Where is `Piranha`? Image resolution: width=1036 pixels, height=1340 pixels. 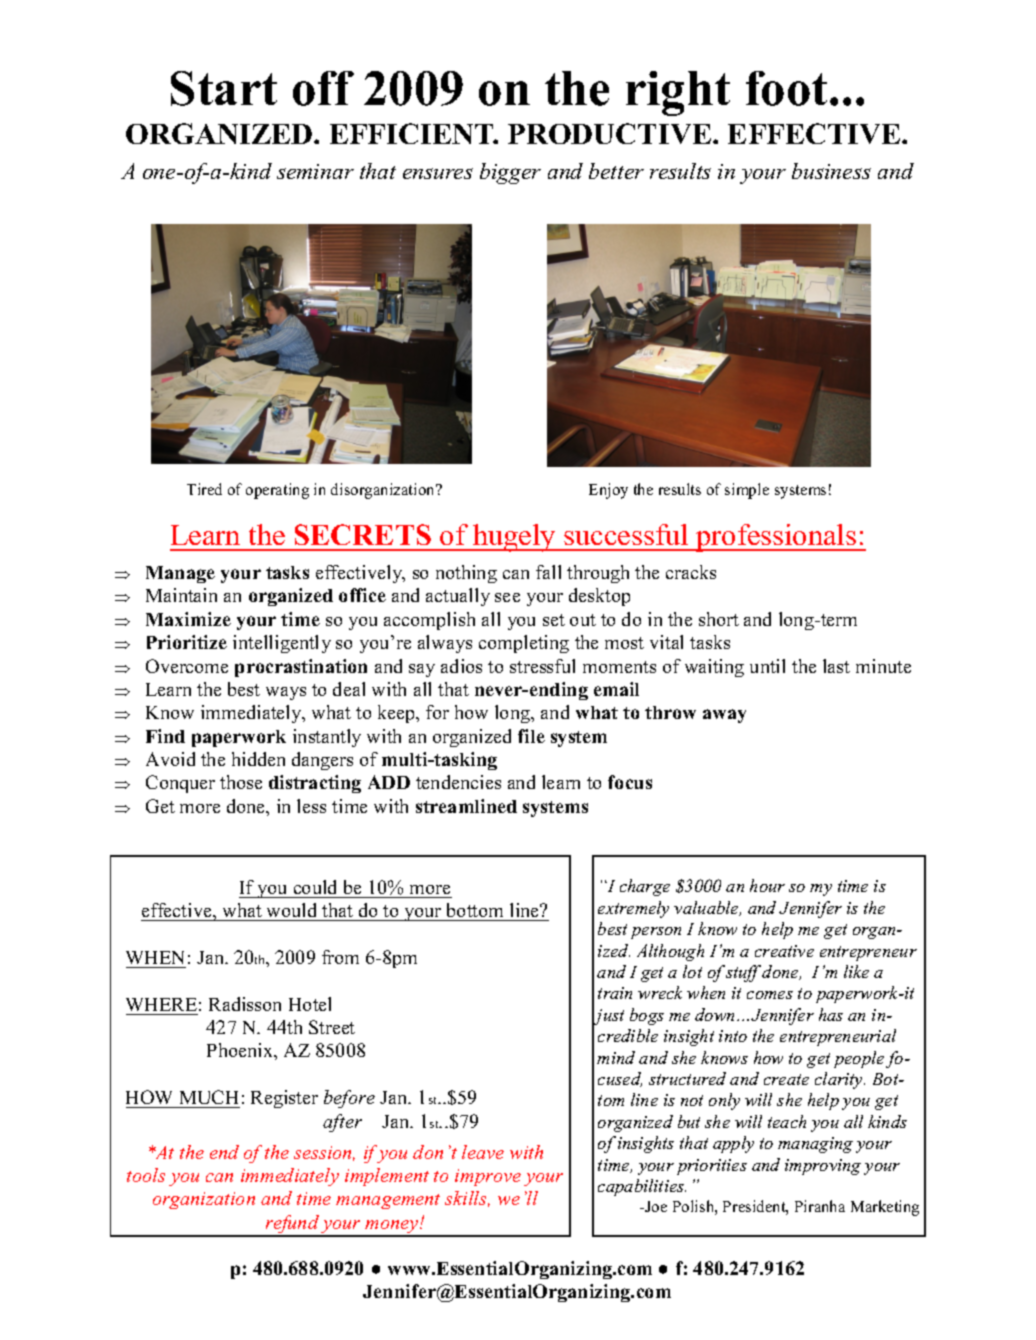
Piranha is located at coordinates (820, 1206).
